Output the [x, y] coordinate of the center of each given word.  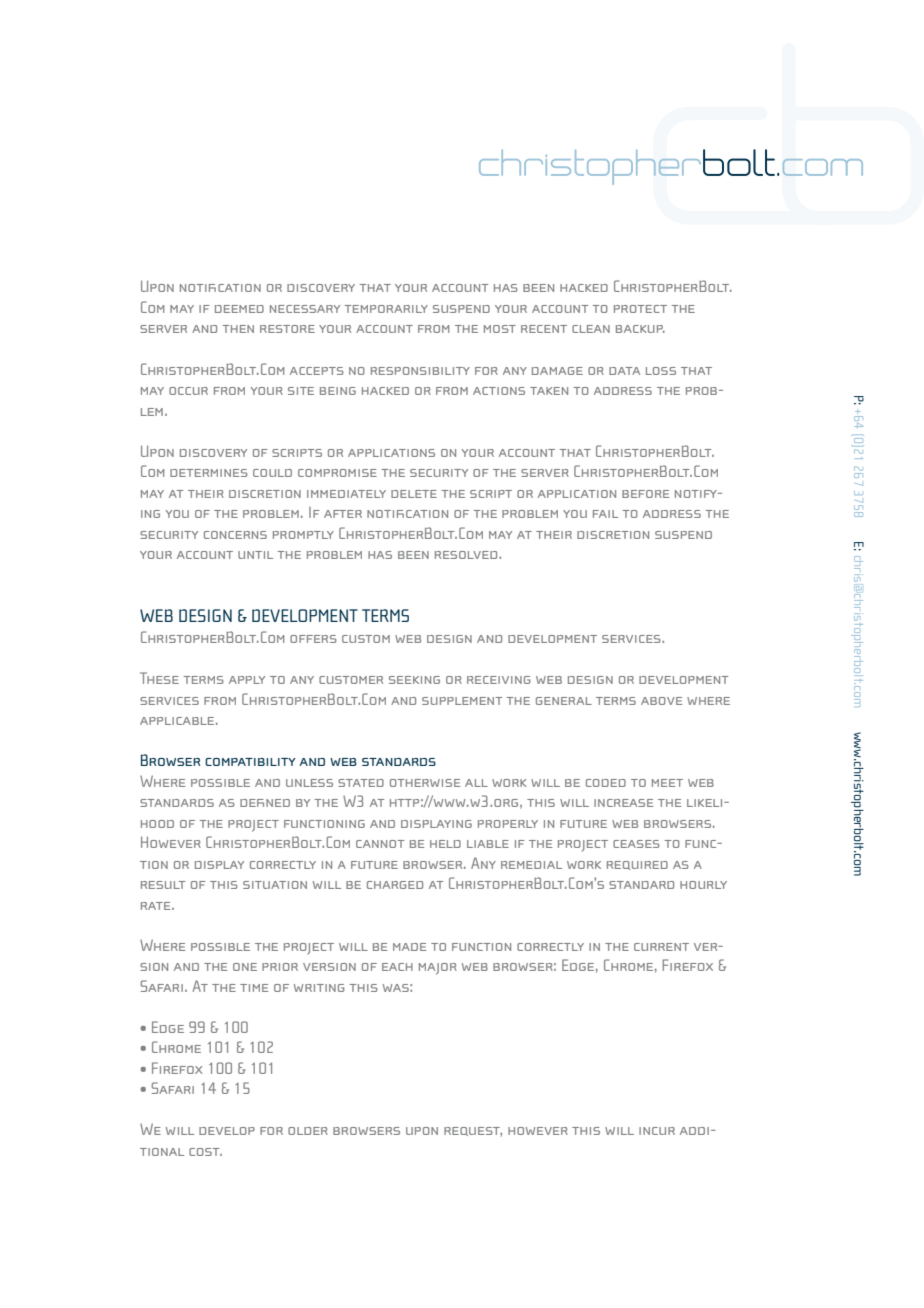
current [661, 947]
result [163, 885]
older [308, 1131]
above [661, 701]
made [409, 947]
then [238, 329]
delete [414, 494]
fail [605, 514]
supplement [462, 701]
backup [640, 329]
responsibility [420, 371]
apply [247, 680]
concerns [235, 535]
